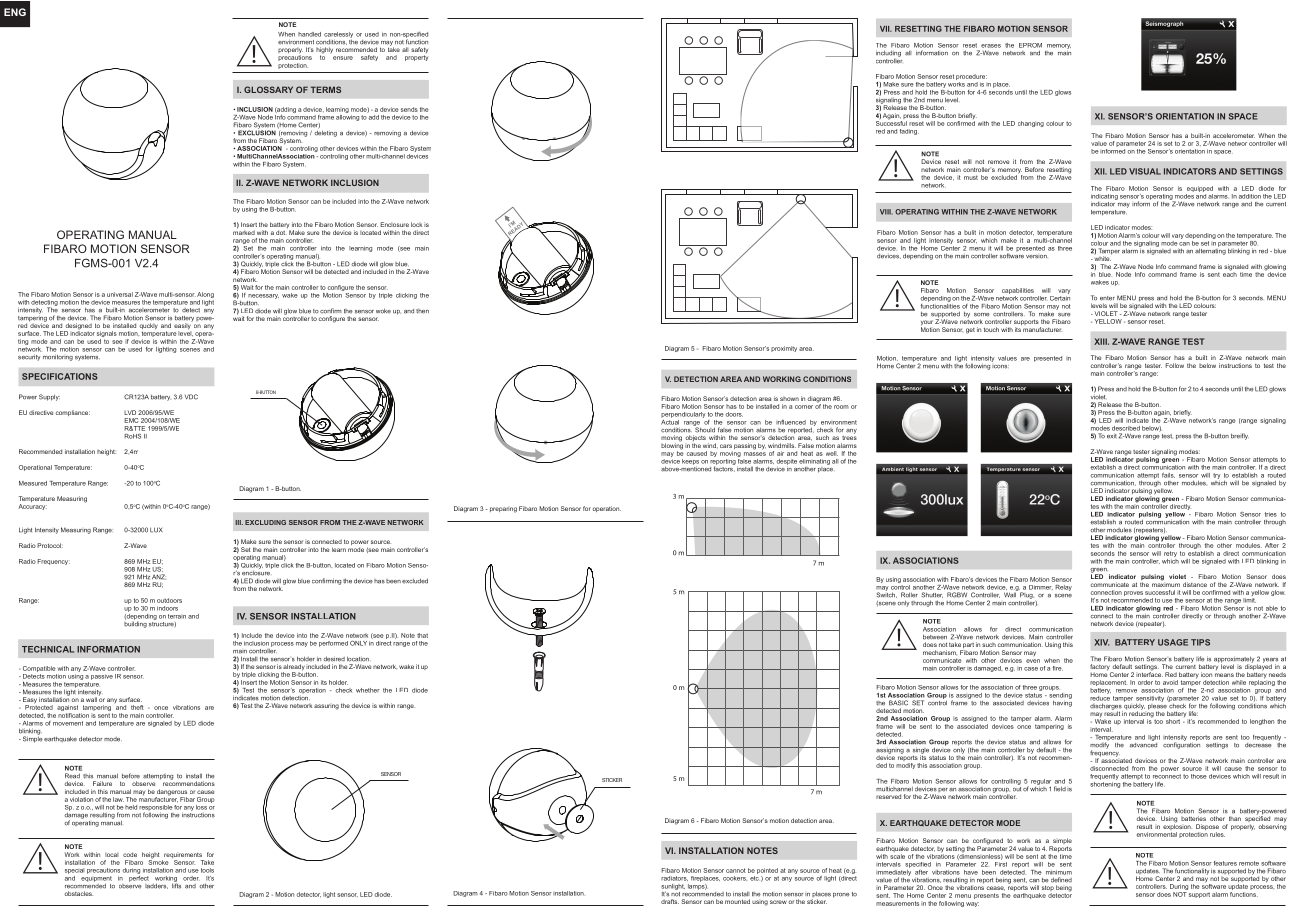 This screenshot has height=924, width=1305. Describe the element at coordinates (1149, 673) in the screenshot. I see `interface` at that location.
